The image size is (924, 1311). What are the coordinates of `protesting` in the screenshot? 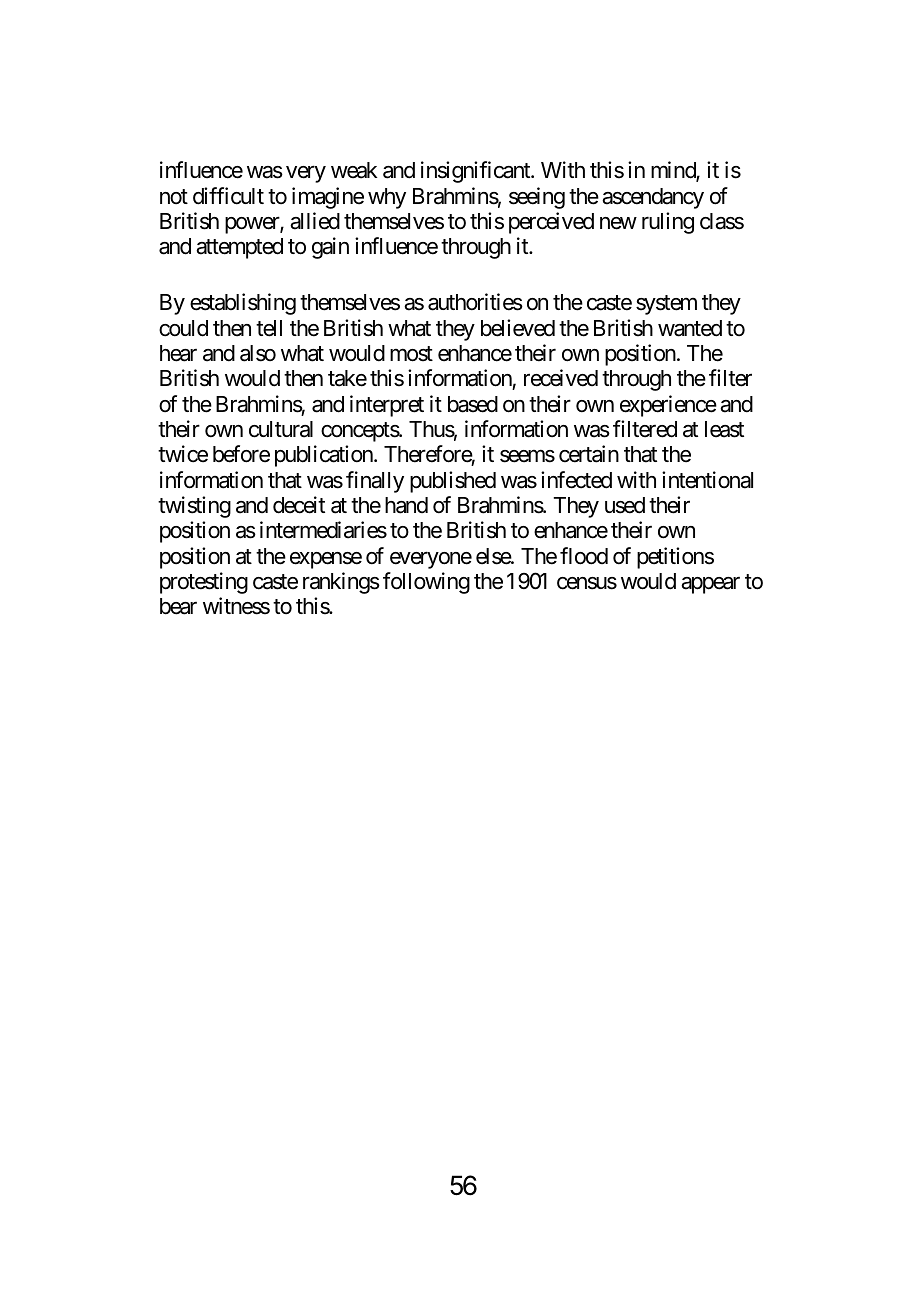 It's located at (204, 583).
